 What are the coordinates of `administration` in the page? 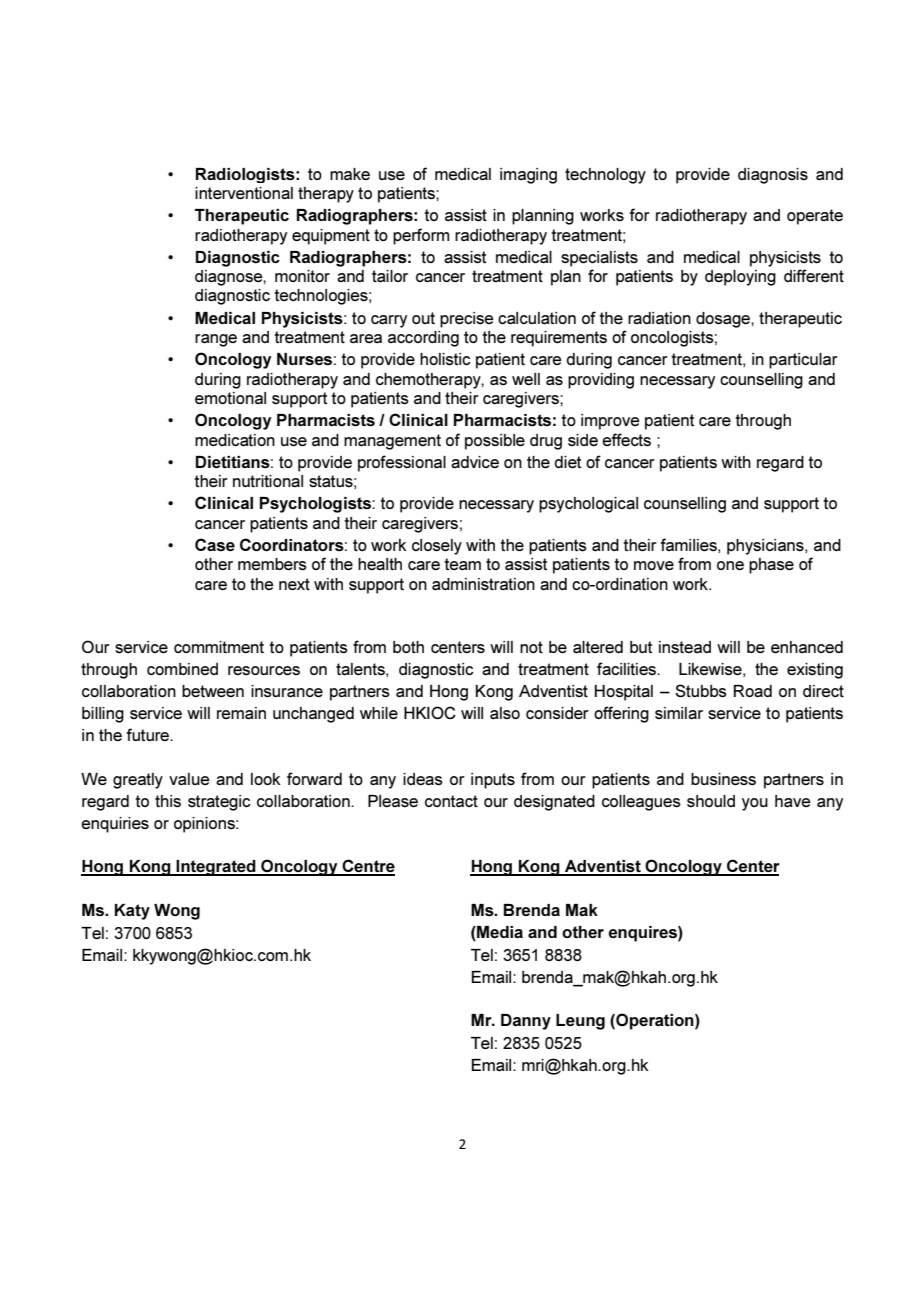 It's located at (483, 584).
